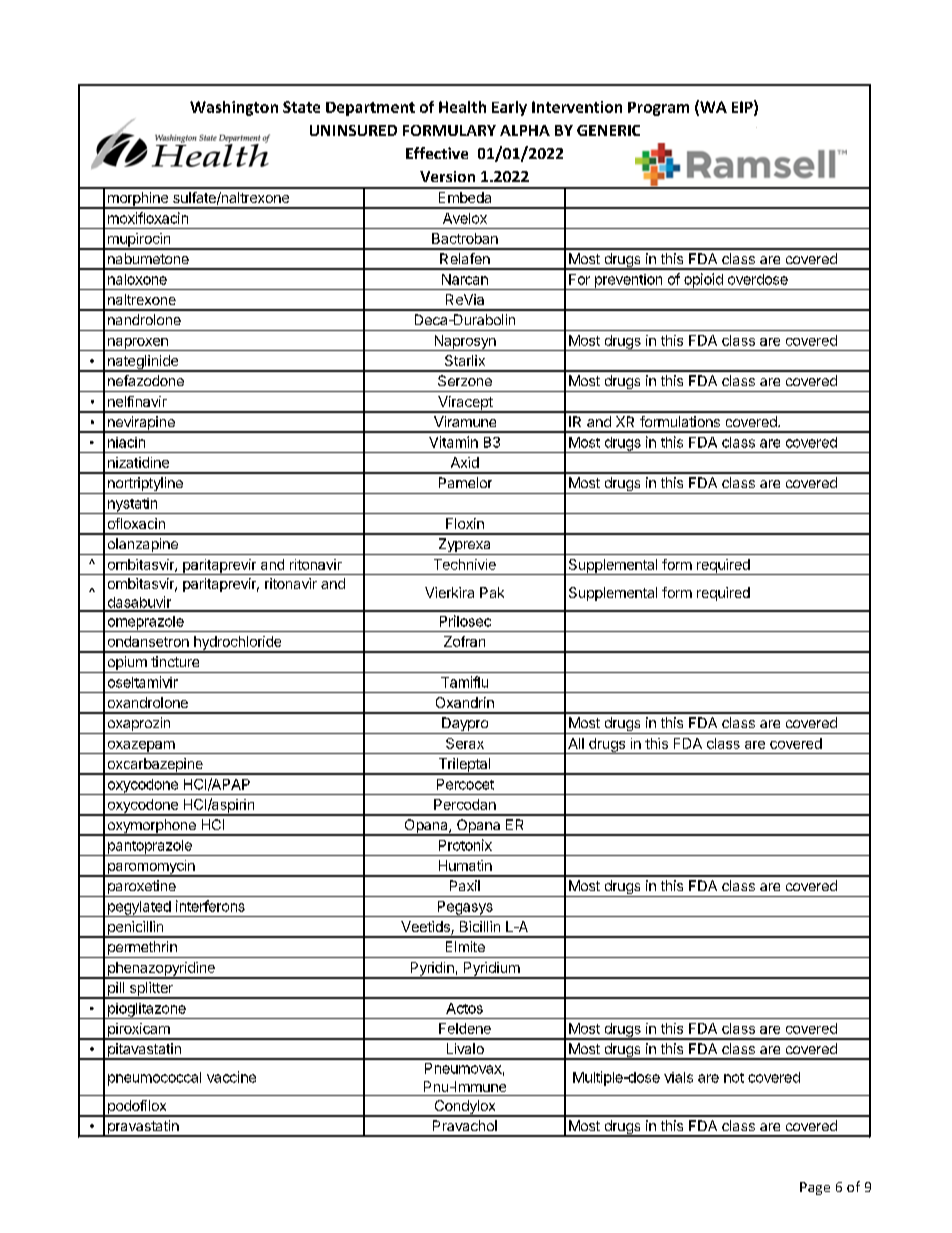 The image size is (952, 1233). What do you see at coordinates (453, 442) in the page?
I see `Vitamin` at bounding box center [453, 442].
